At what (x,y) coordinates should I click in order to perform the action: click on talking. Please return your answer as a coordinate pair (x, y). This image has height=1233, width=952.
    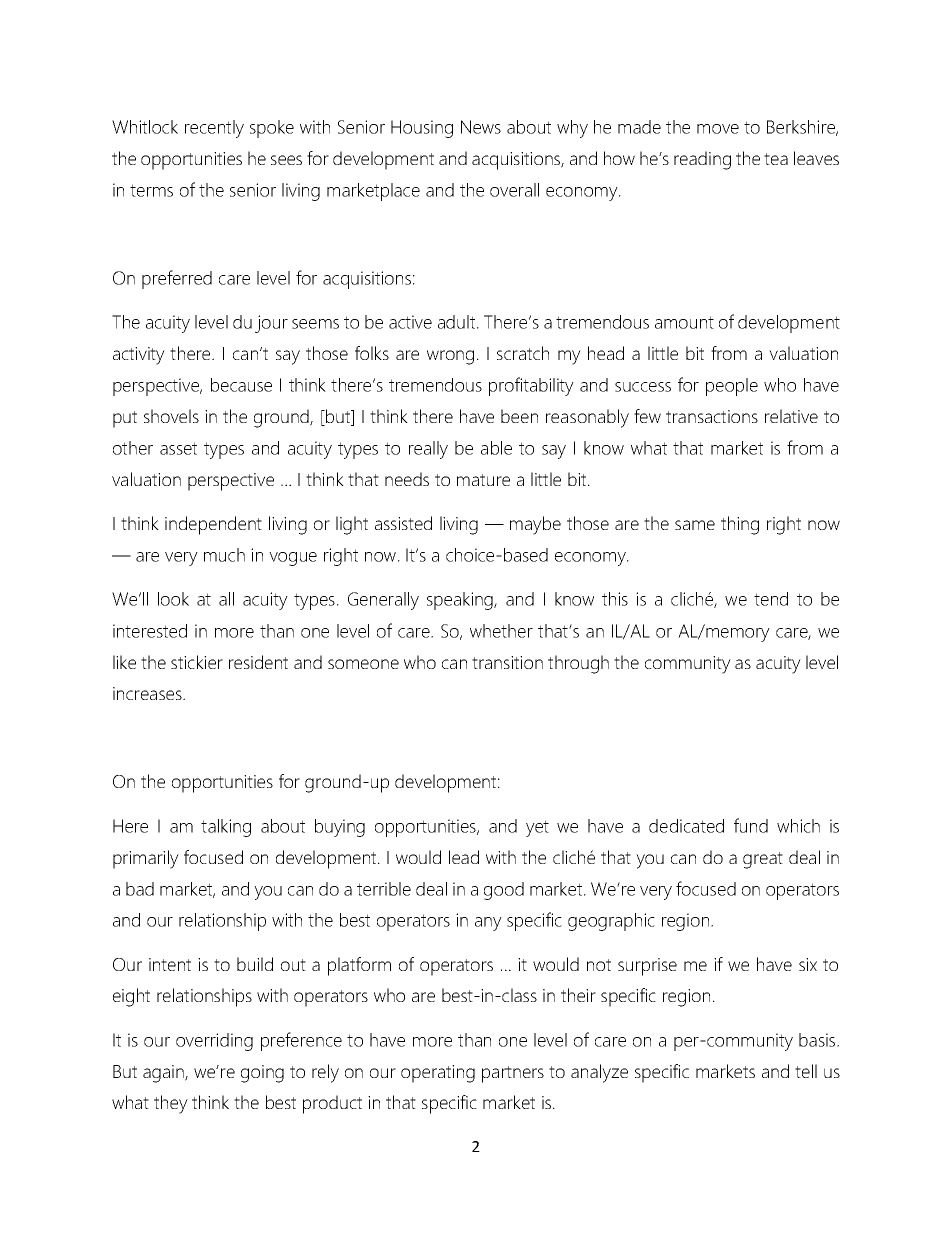
    Looking at the image, I should click on (226, 828).
